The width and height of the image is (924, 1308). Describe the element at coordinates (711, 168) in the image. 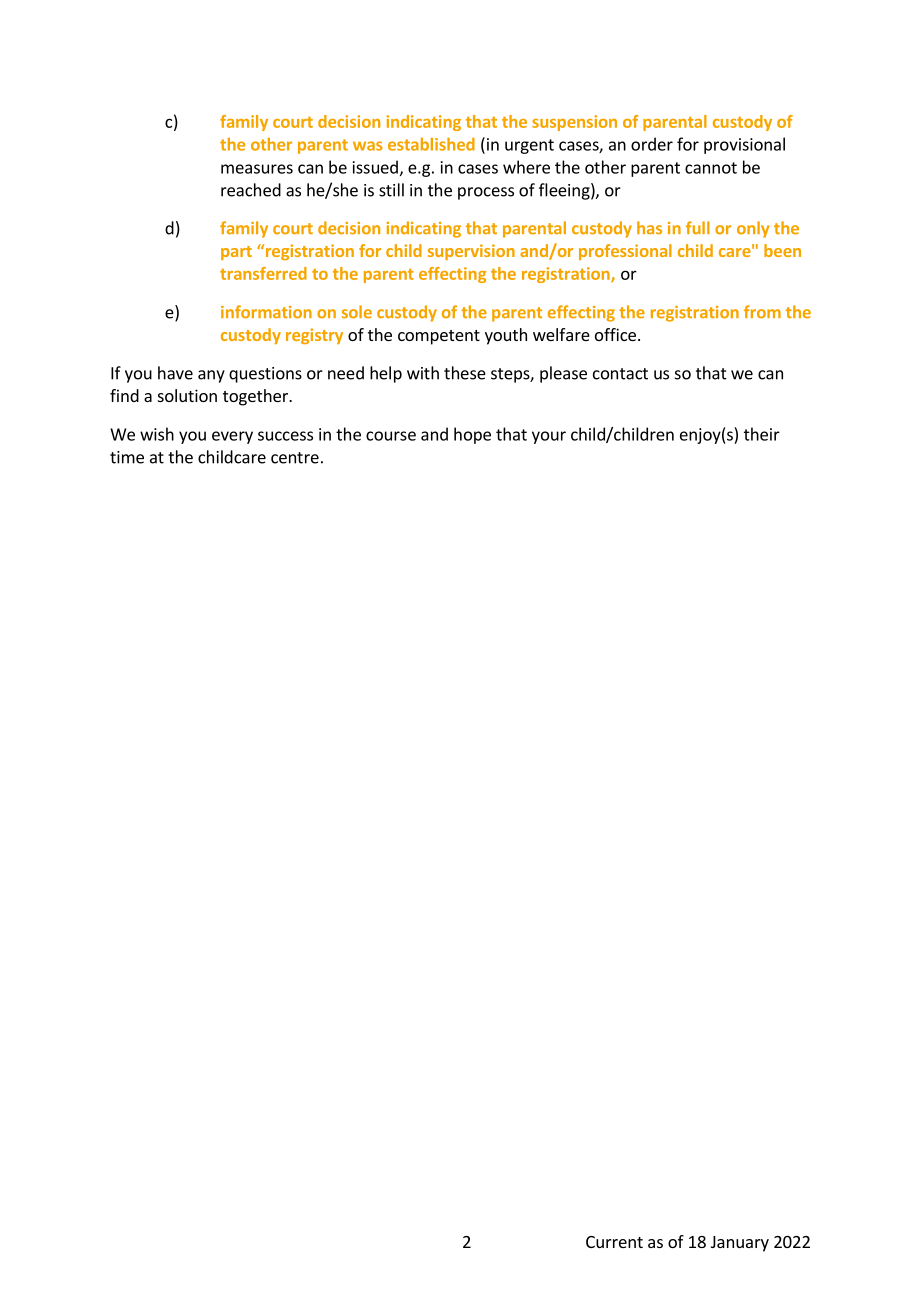

I see `cannot` at that location.
